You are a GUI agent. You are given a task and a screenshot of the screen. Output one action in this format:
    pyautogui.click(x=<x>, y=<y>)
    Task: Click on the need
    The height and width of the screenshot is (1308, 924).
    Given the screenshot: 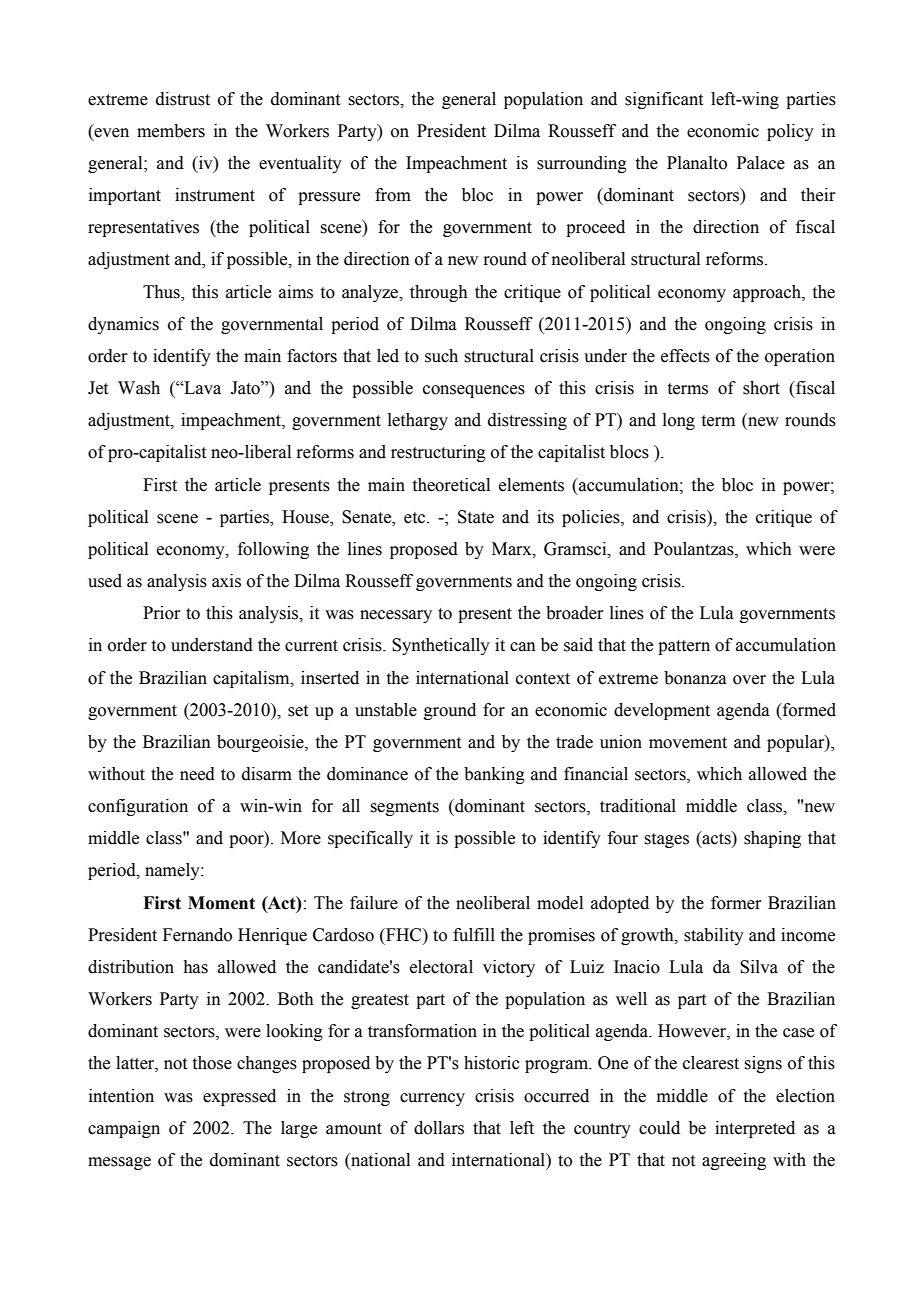 What is the action you would take?
    pyautogui.click(x=197, y=774)
